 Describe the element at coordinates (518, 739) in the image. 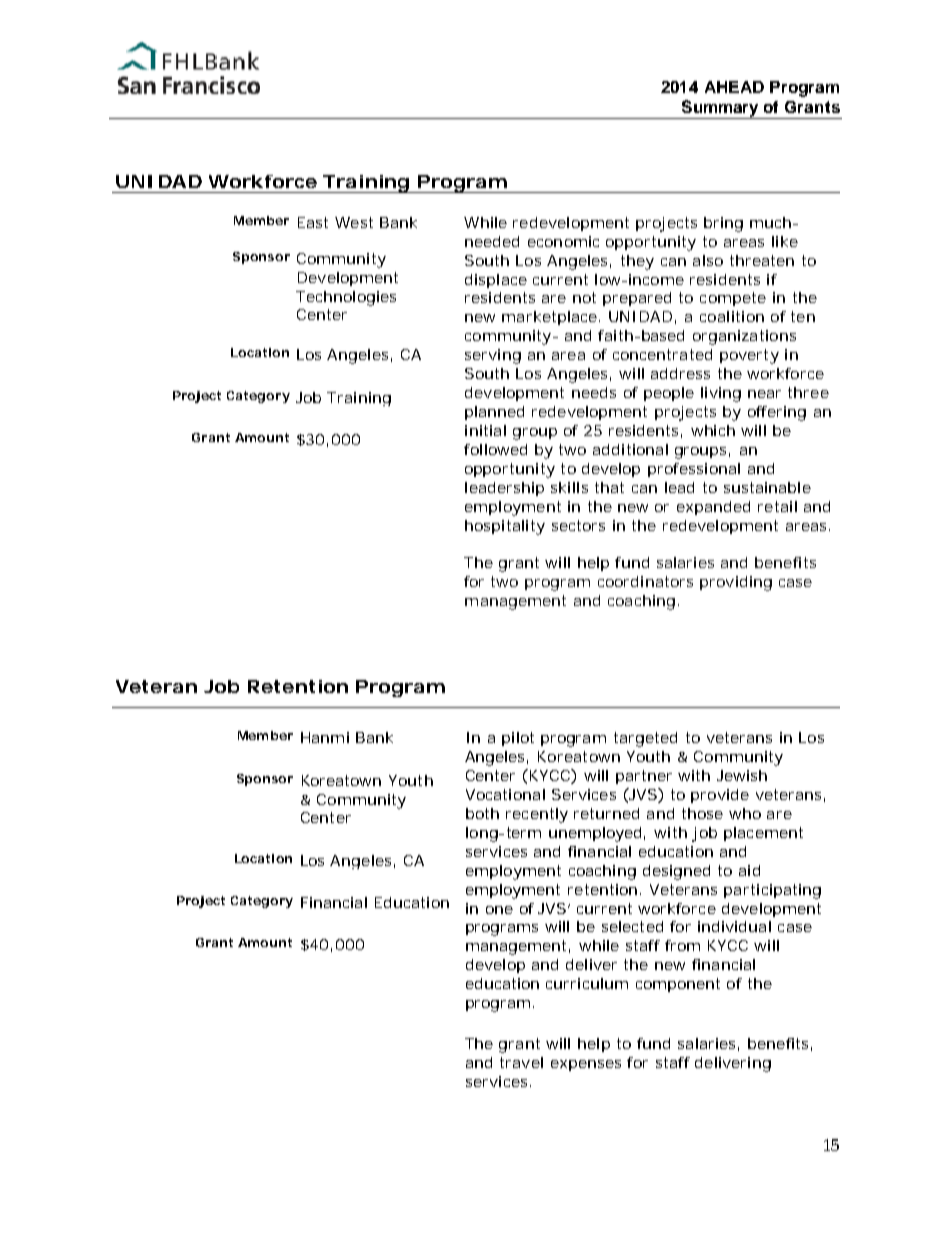

I see `pilot` at that location.
